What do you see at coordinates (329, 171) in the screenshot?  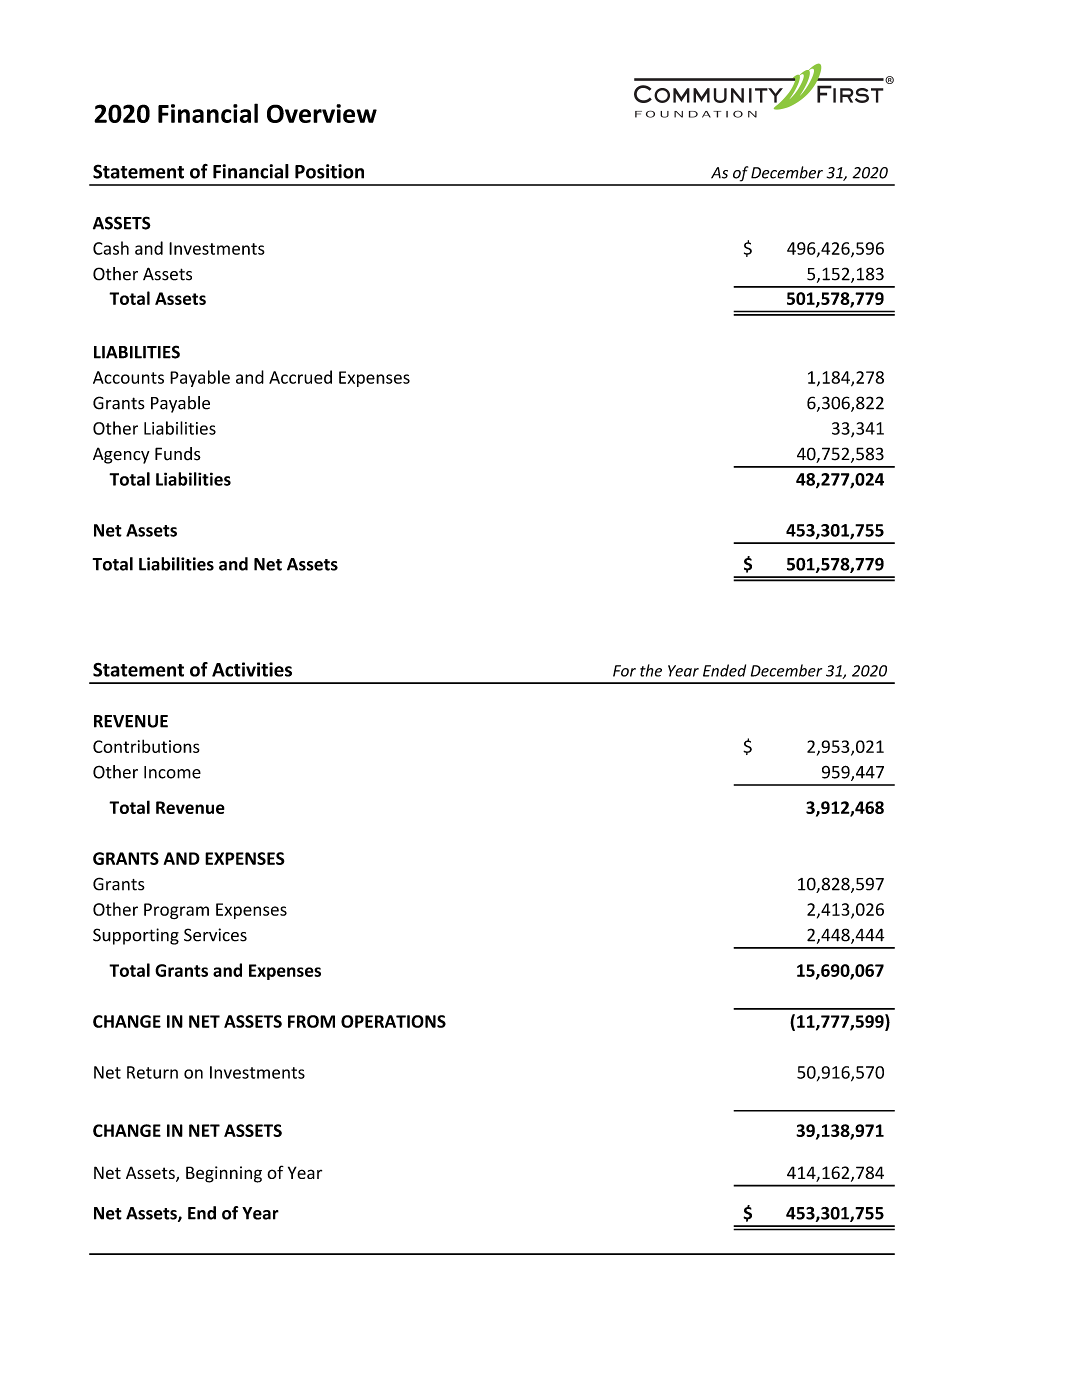 I see `Position` at bounding box center [329, 171].
